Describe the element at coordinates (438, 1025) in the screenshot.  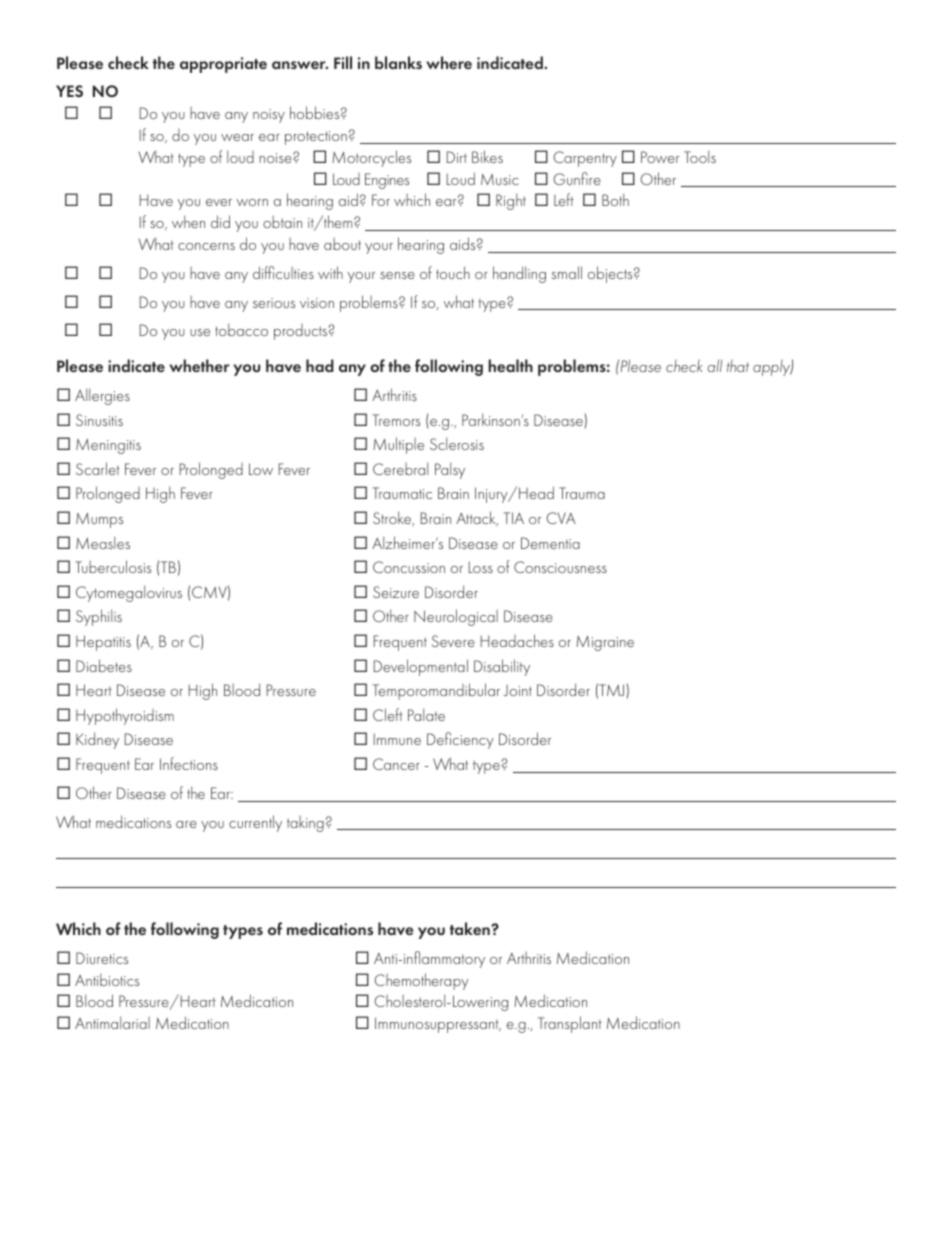
I see `Immunosuppressant` at that location.
